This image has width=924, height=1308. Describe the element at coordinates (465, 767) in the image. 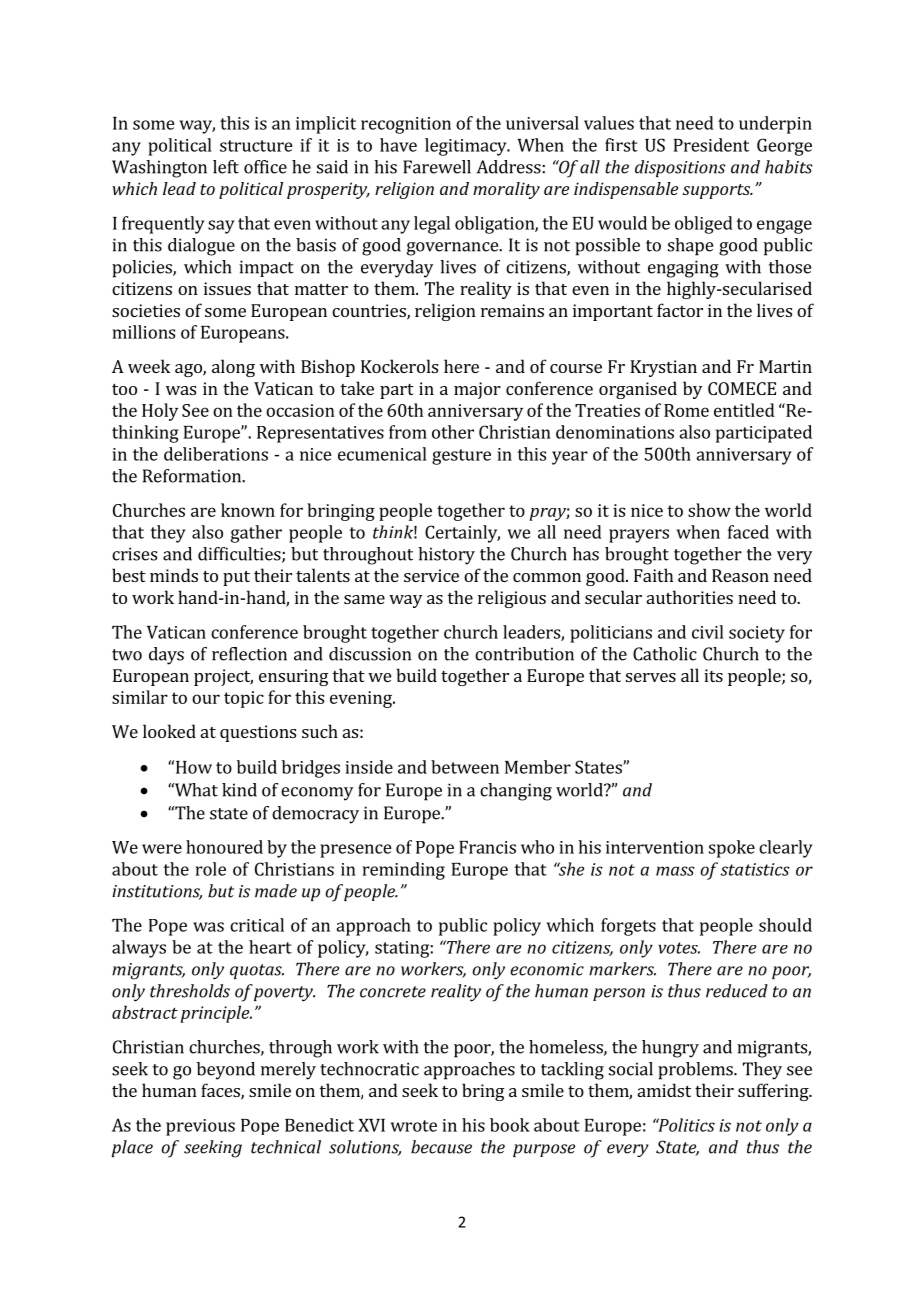

I see `between` at that location.
